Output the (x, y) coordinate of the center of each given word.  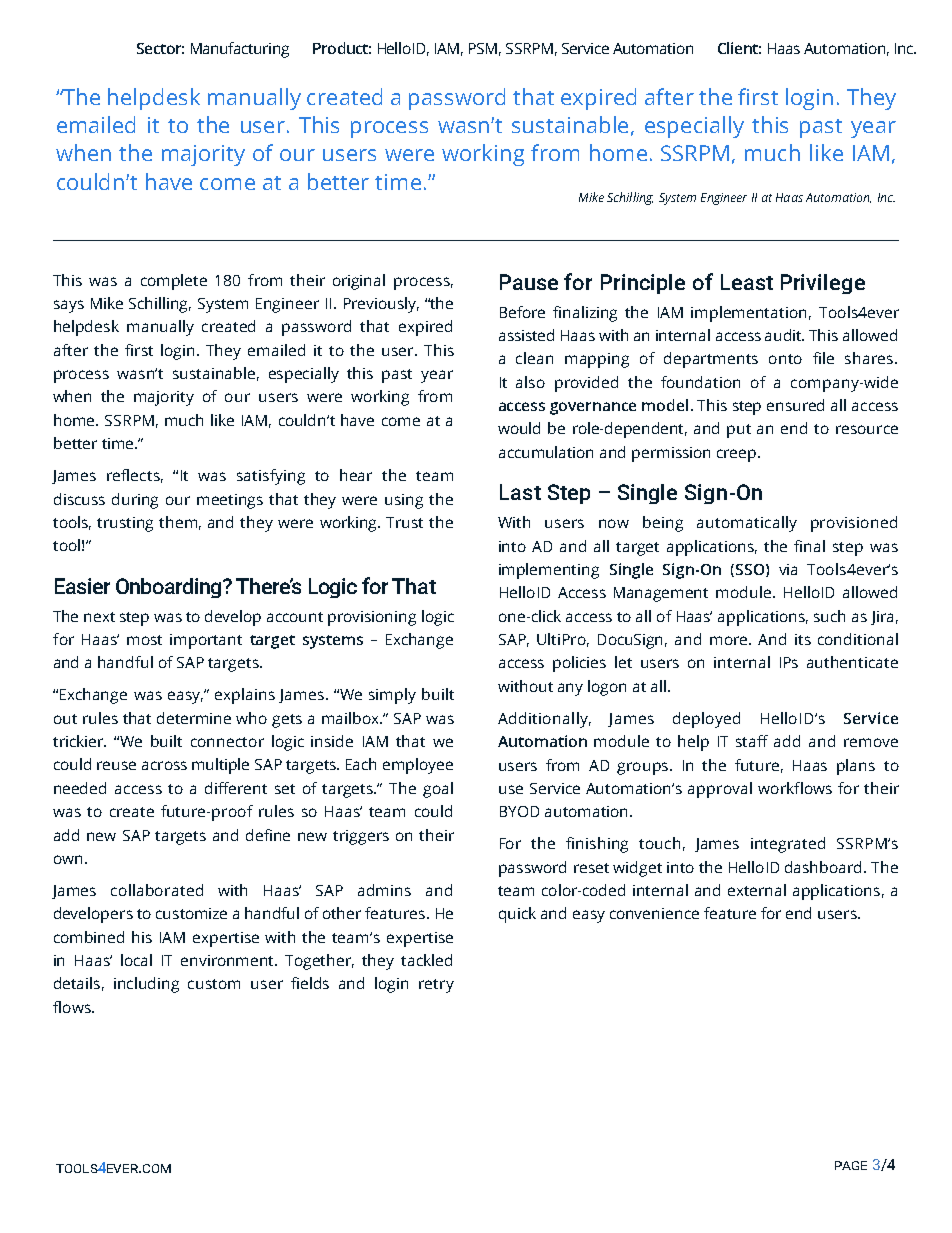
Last (520, 492)
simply (392, 696)
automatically (747, 524)
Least (747, 282)
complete (174, 282)
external (757, 890)
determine (194, 718)
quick (517, 915)
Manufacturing (240, 50)
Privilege (823, 284)
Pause (529, 282)
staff (752, 741)
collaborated (157, 890)
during (135, 501)
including (146, 985)
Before (522, 312)
